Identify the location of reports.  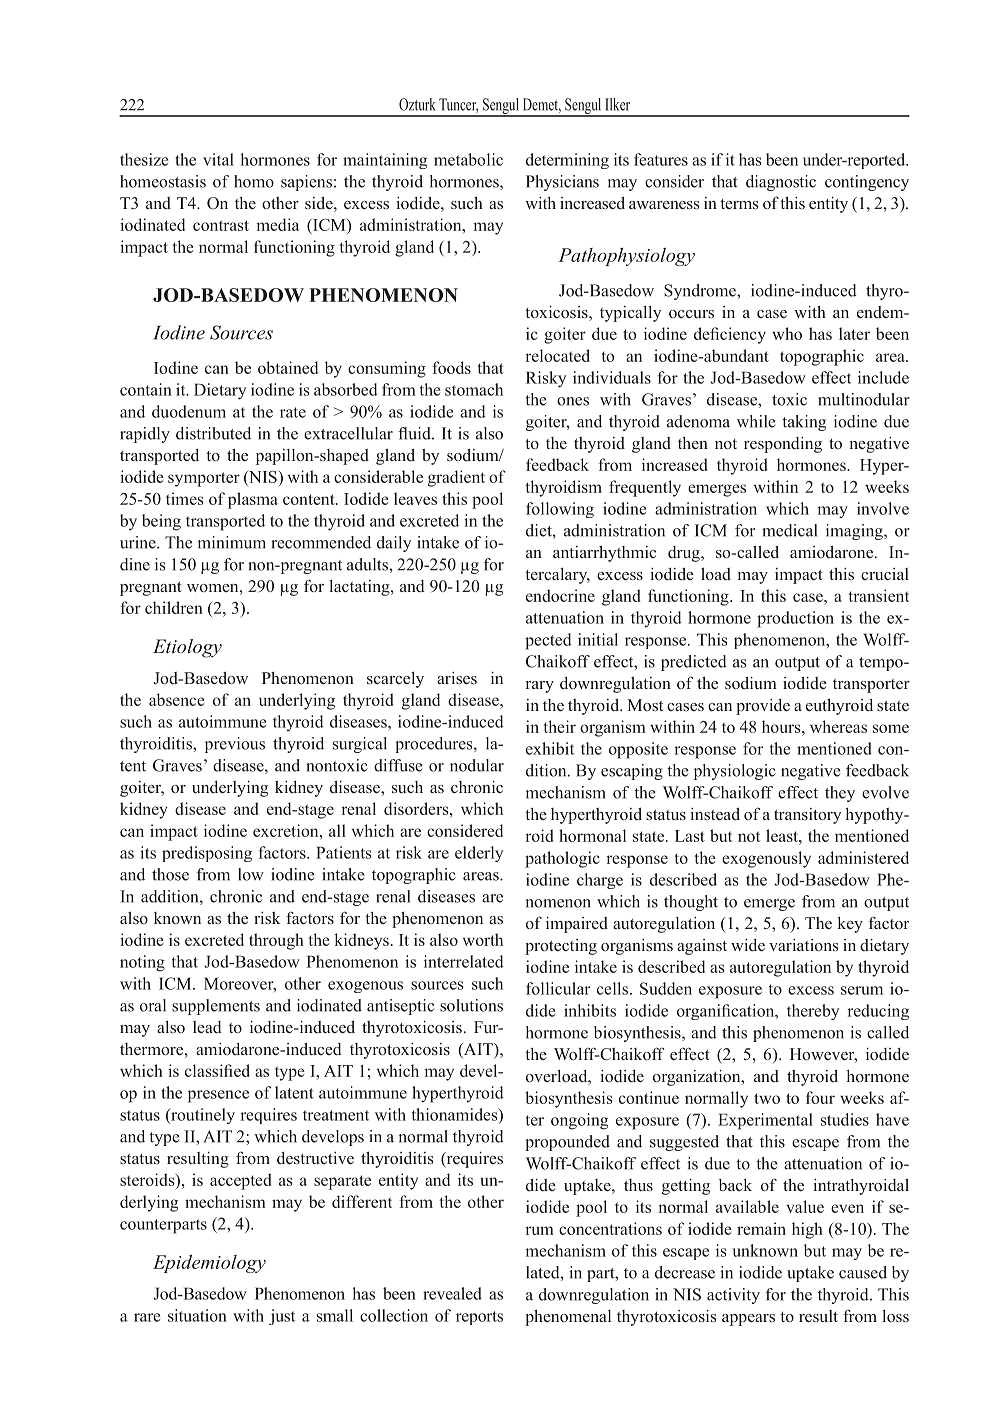
(479, 1318).
